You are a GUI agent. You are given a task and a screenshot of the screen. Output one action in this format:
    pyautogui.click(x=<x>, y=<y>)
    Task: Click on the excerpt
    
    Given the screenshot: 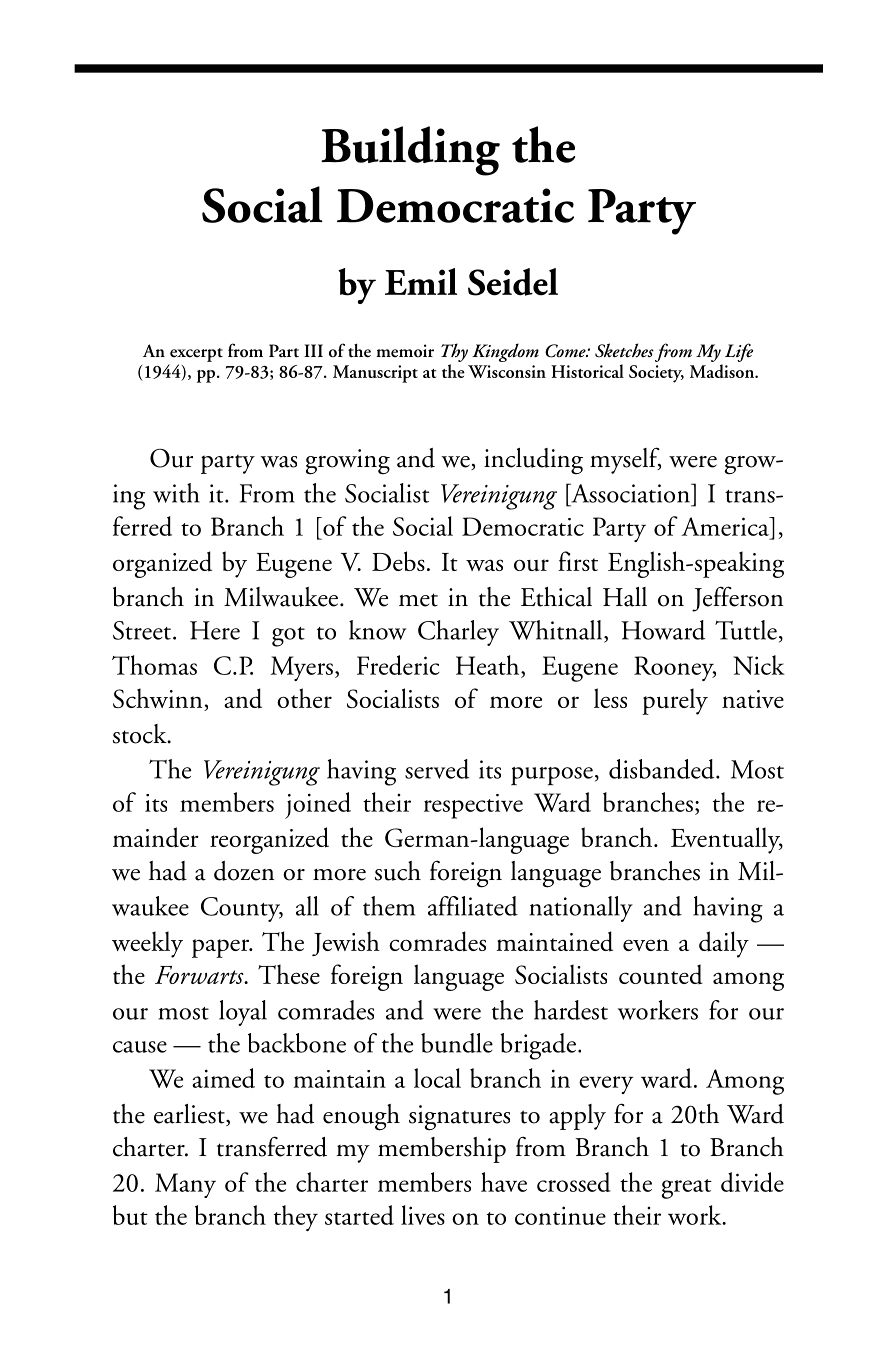 What is the action you would take?
    pyautogui.click(x=196, y=355)
